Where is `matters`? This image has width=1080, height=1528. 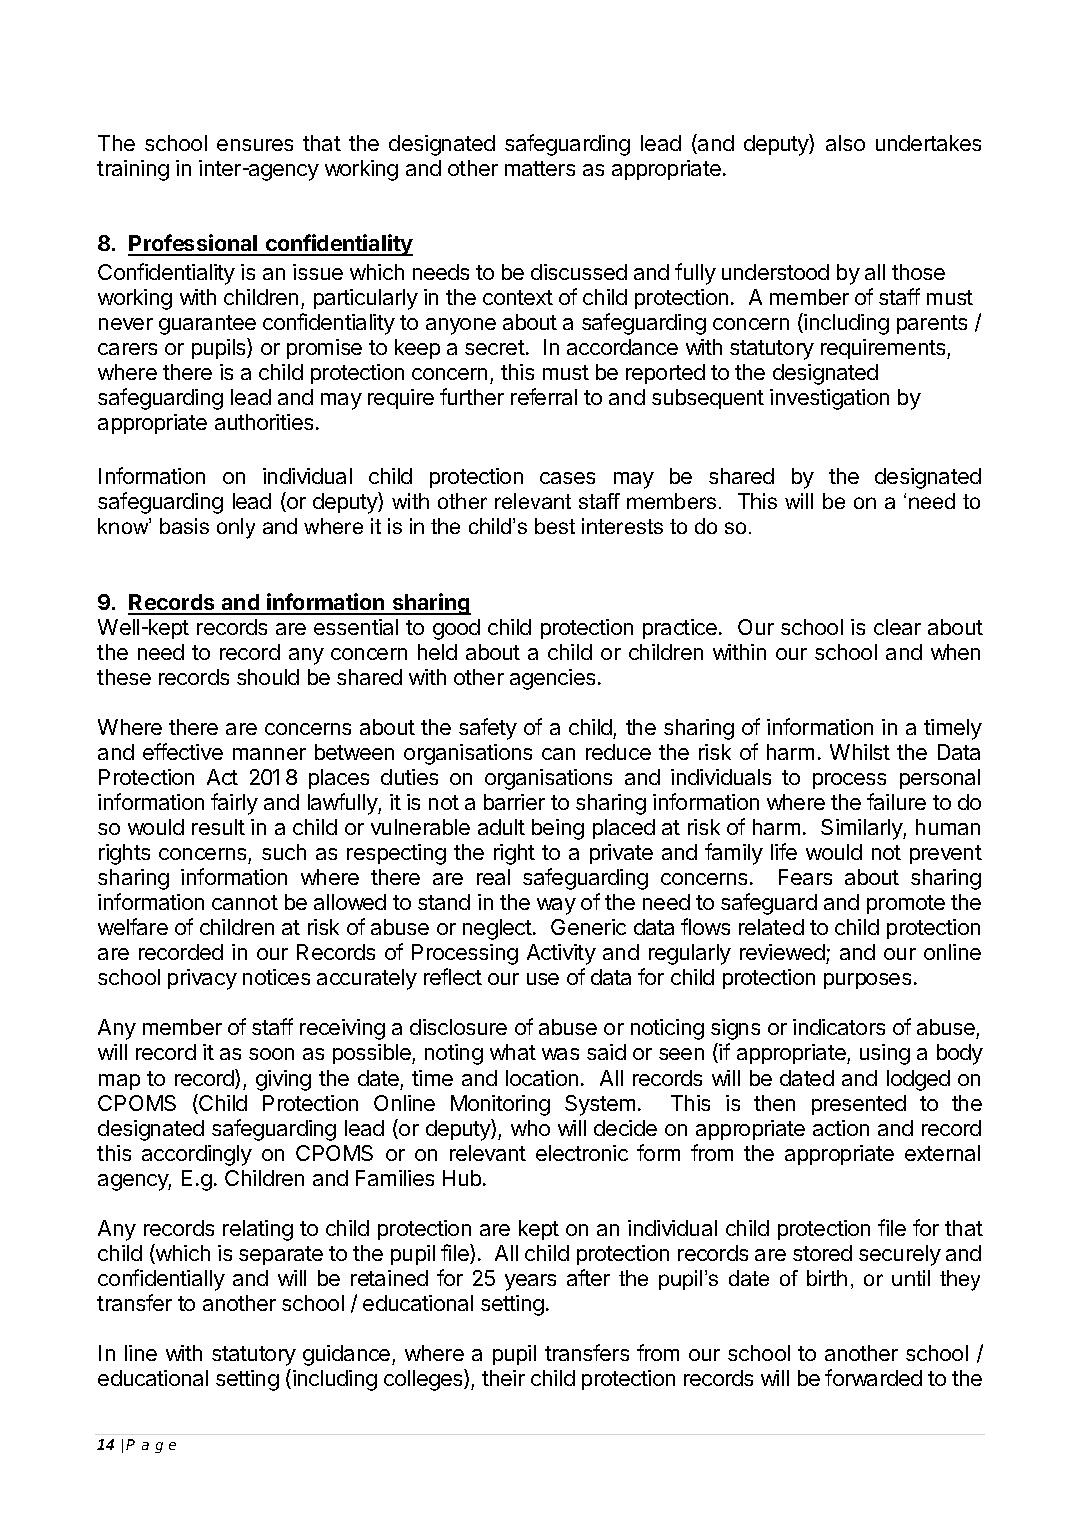 matters is located at coordinates (540, 168).
